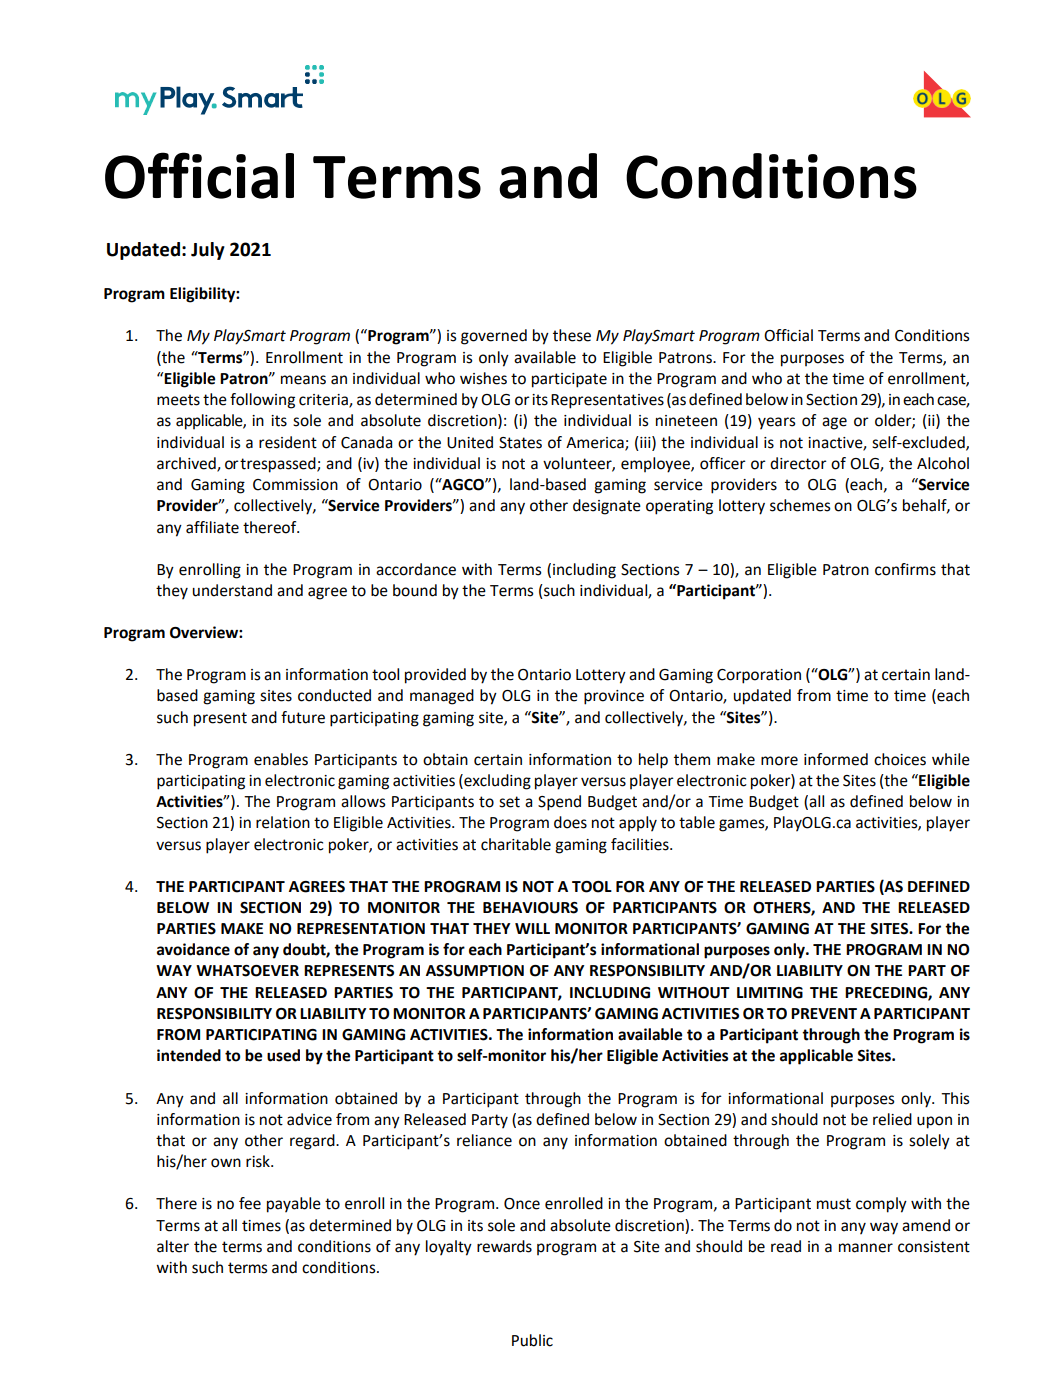  Describe the element at coordinates (247, 971) in the image. I see `WHATSOEVER` at that location.
